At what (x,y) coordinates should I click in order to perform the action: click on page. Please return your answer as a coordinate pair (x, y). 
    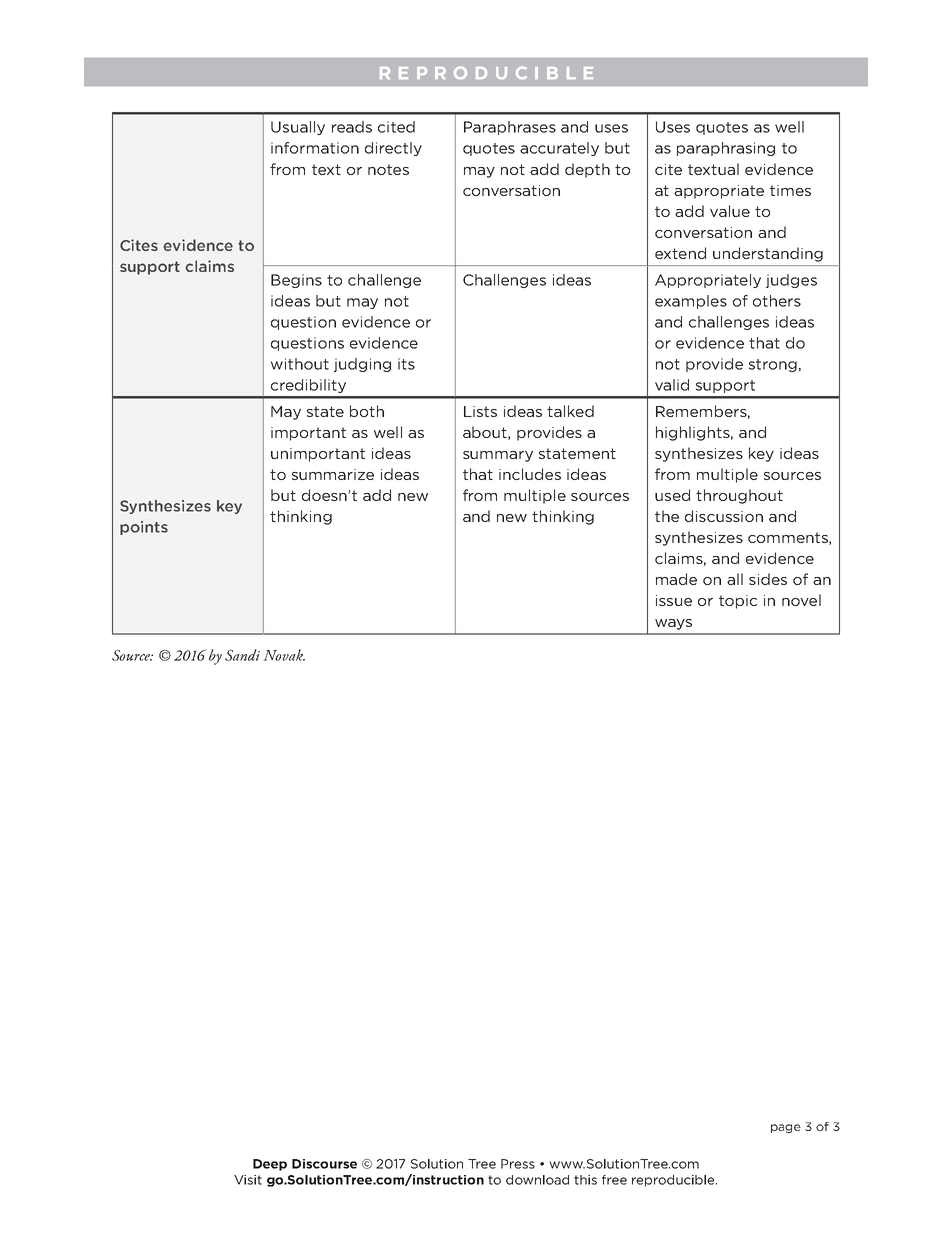
    Looking at the image, I should click on (786, 1128).
